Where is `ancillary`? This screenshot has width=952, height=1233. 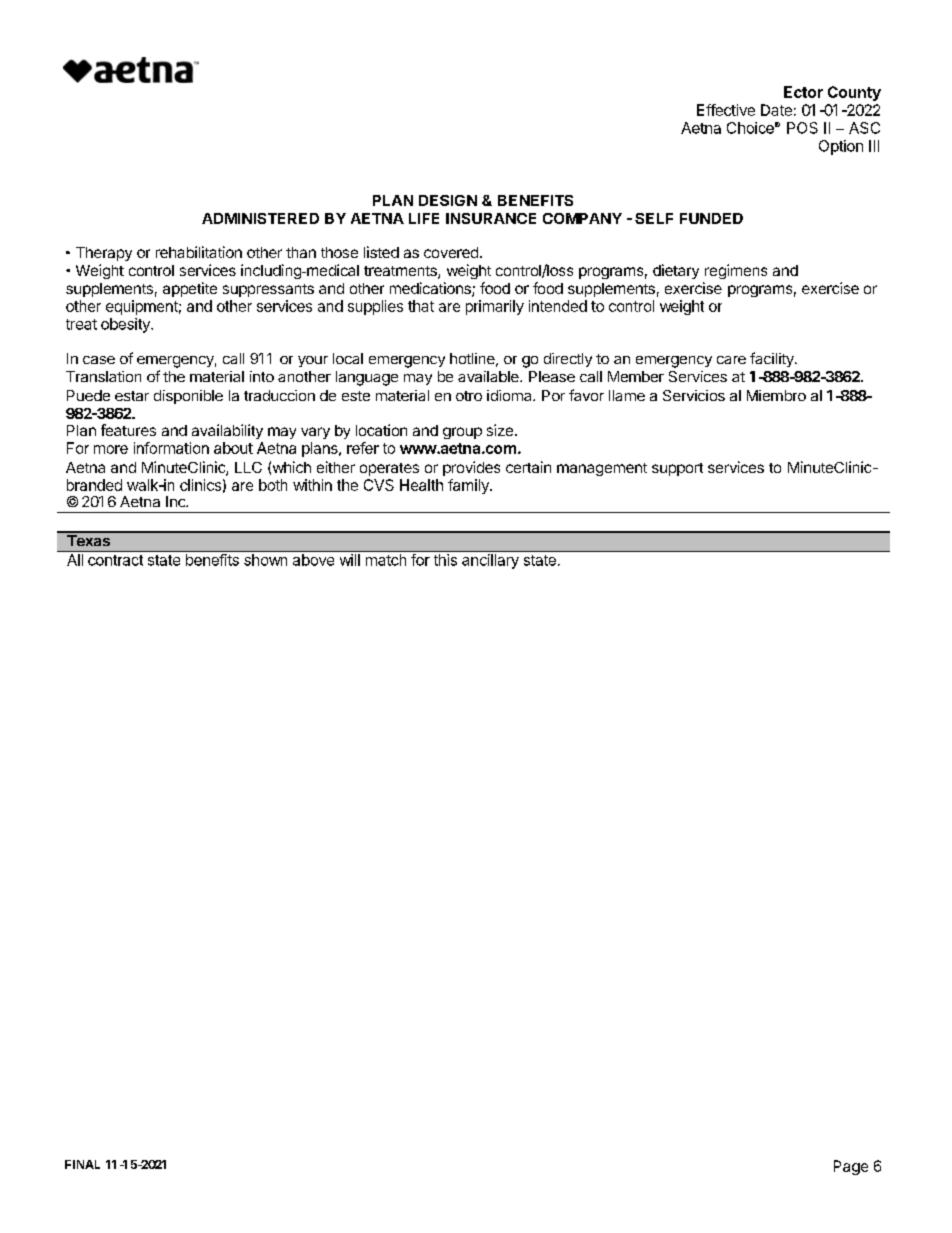
ancillary is located at coordinates (490, 561).
